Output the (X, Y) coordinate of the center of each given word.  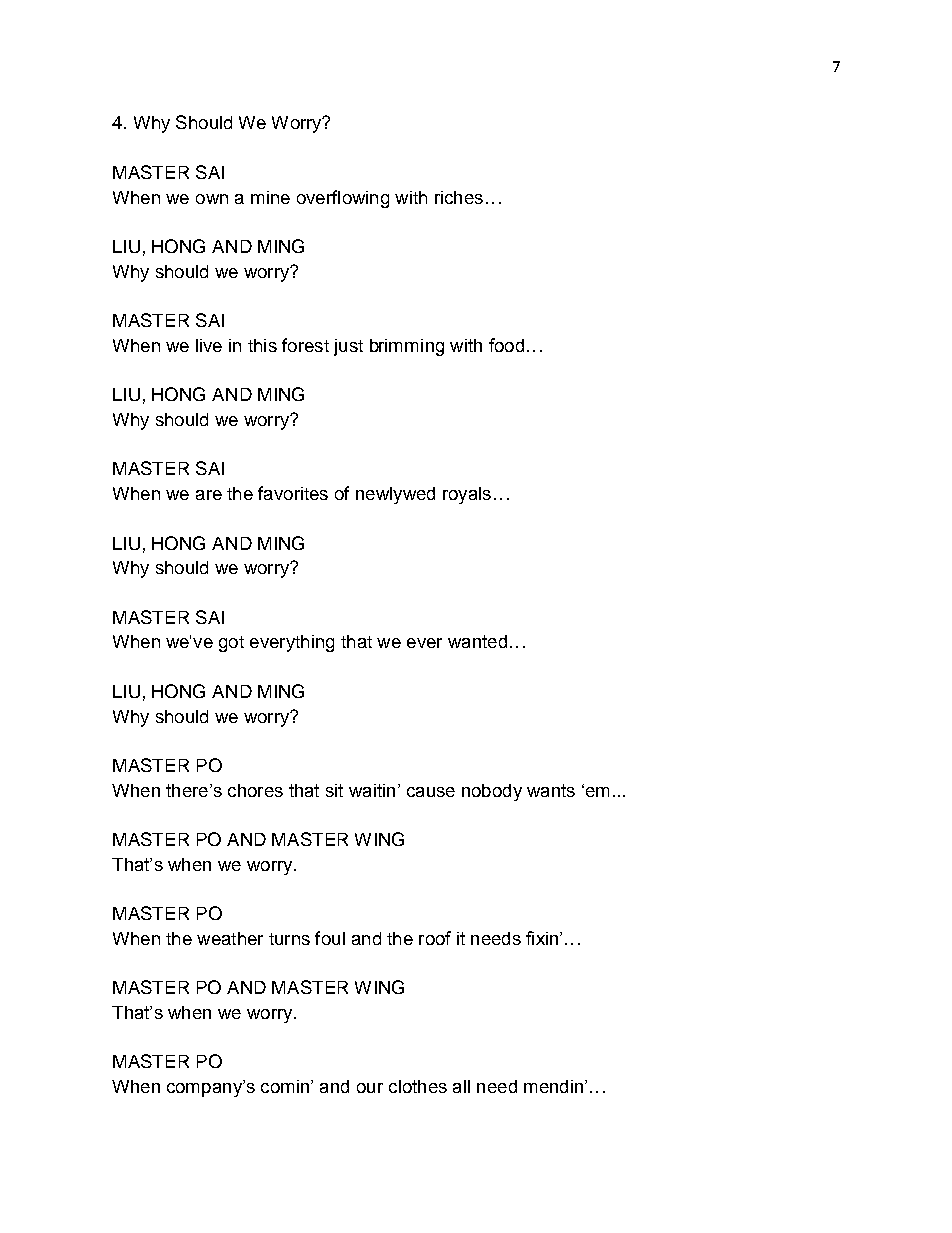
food (506, 345)
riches (459, 197)
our (370, 1088)
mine (270, 197)
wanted (477, 641)
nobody (492, 792)
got (231, 644)
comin (285, 1086)
